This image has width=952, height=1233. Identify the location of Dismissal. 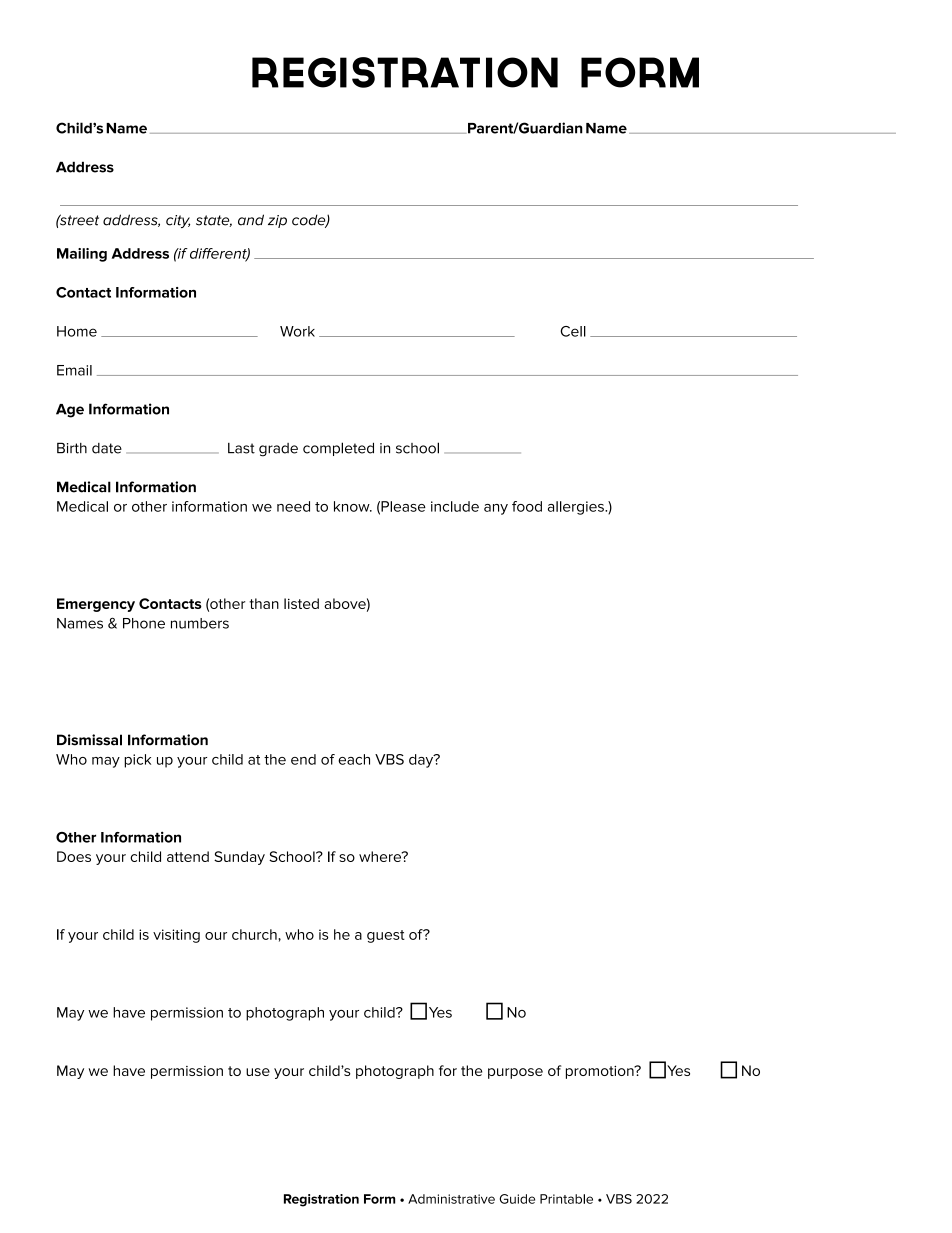
(89, 740).
